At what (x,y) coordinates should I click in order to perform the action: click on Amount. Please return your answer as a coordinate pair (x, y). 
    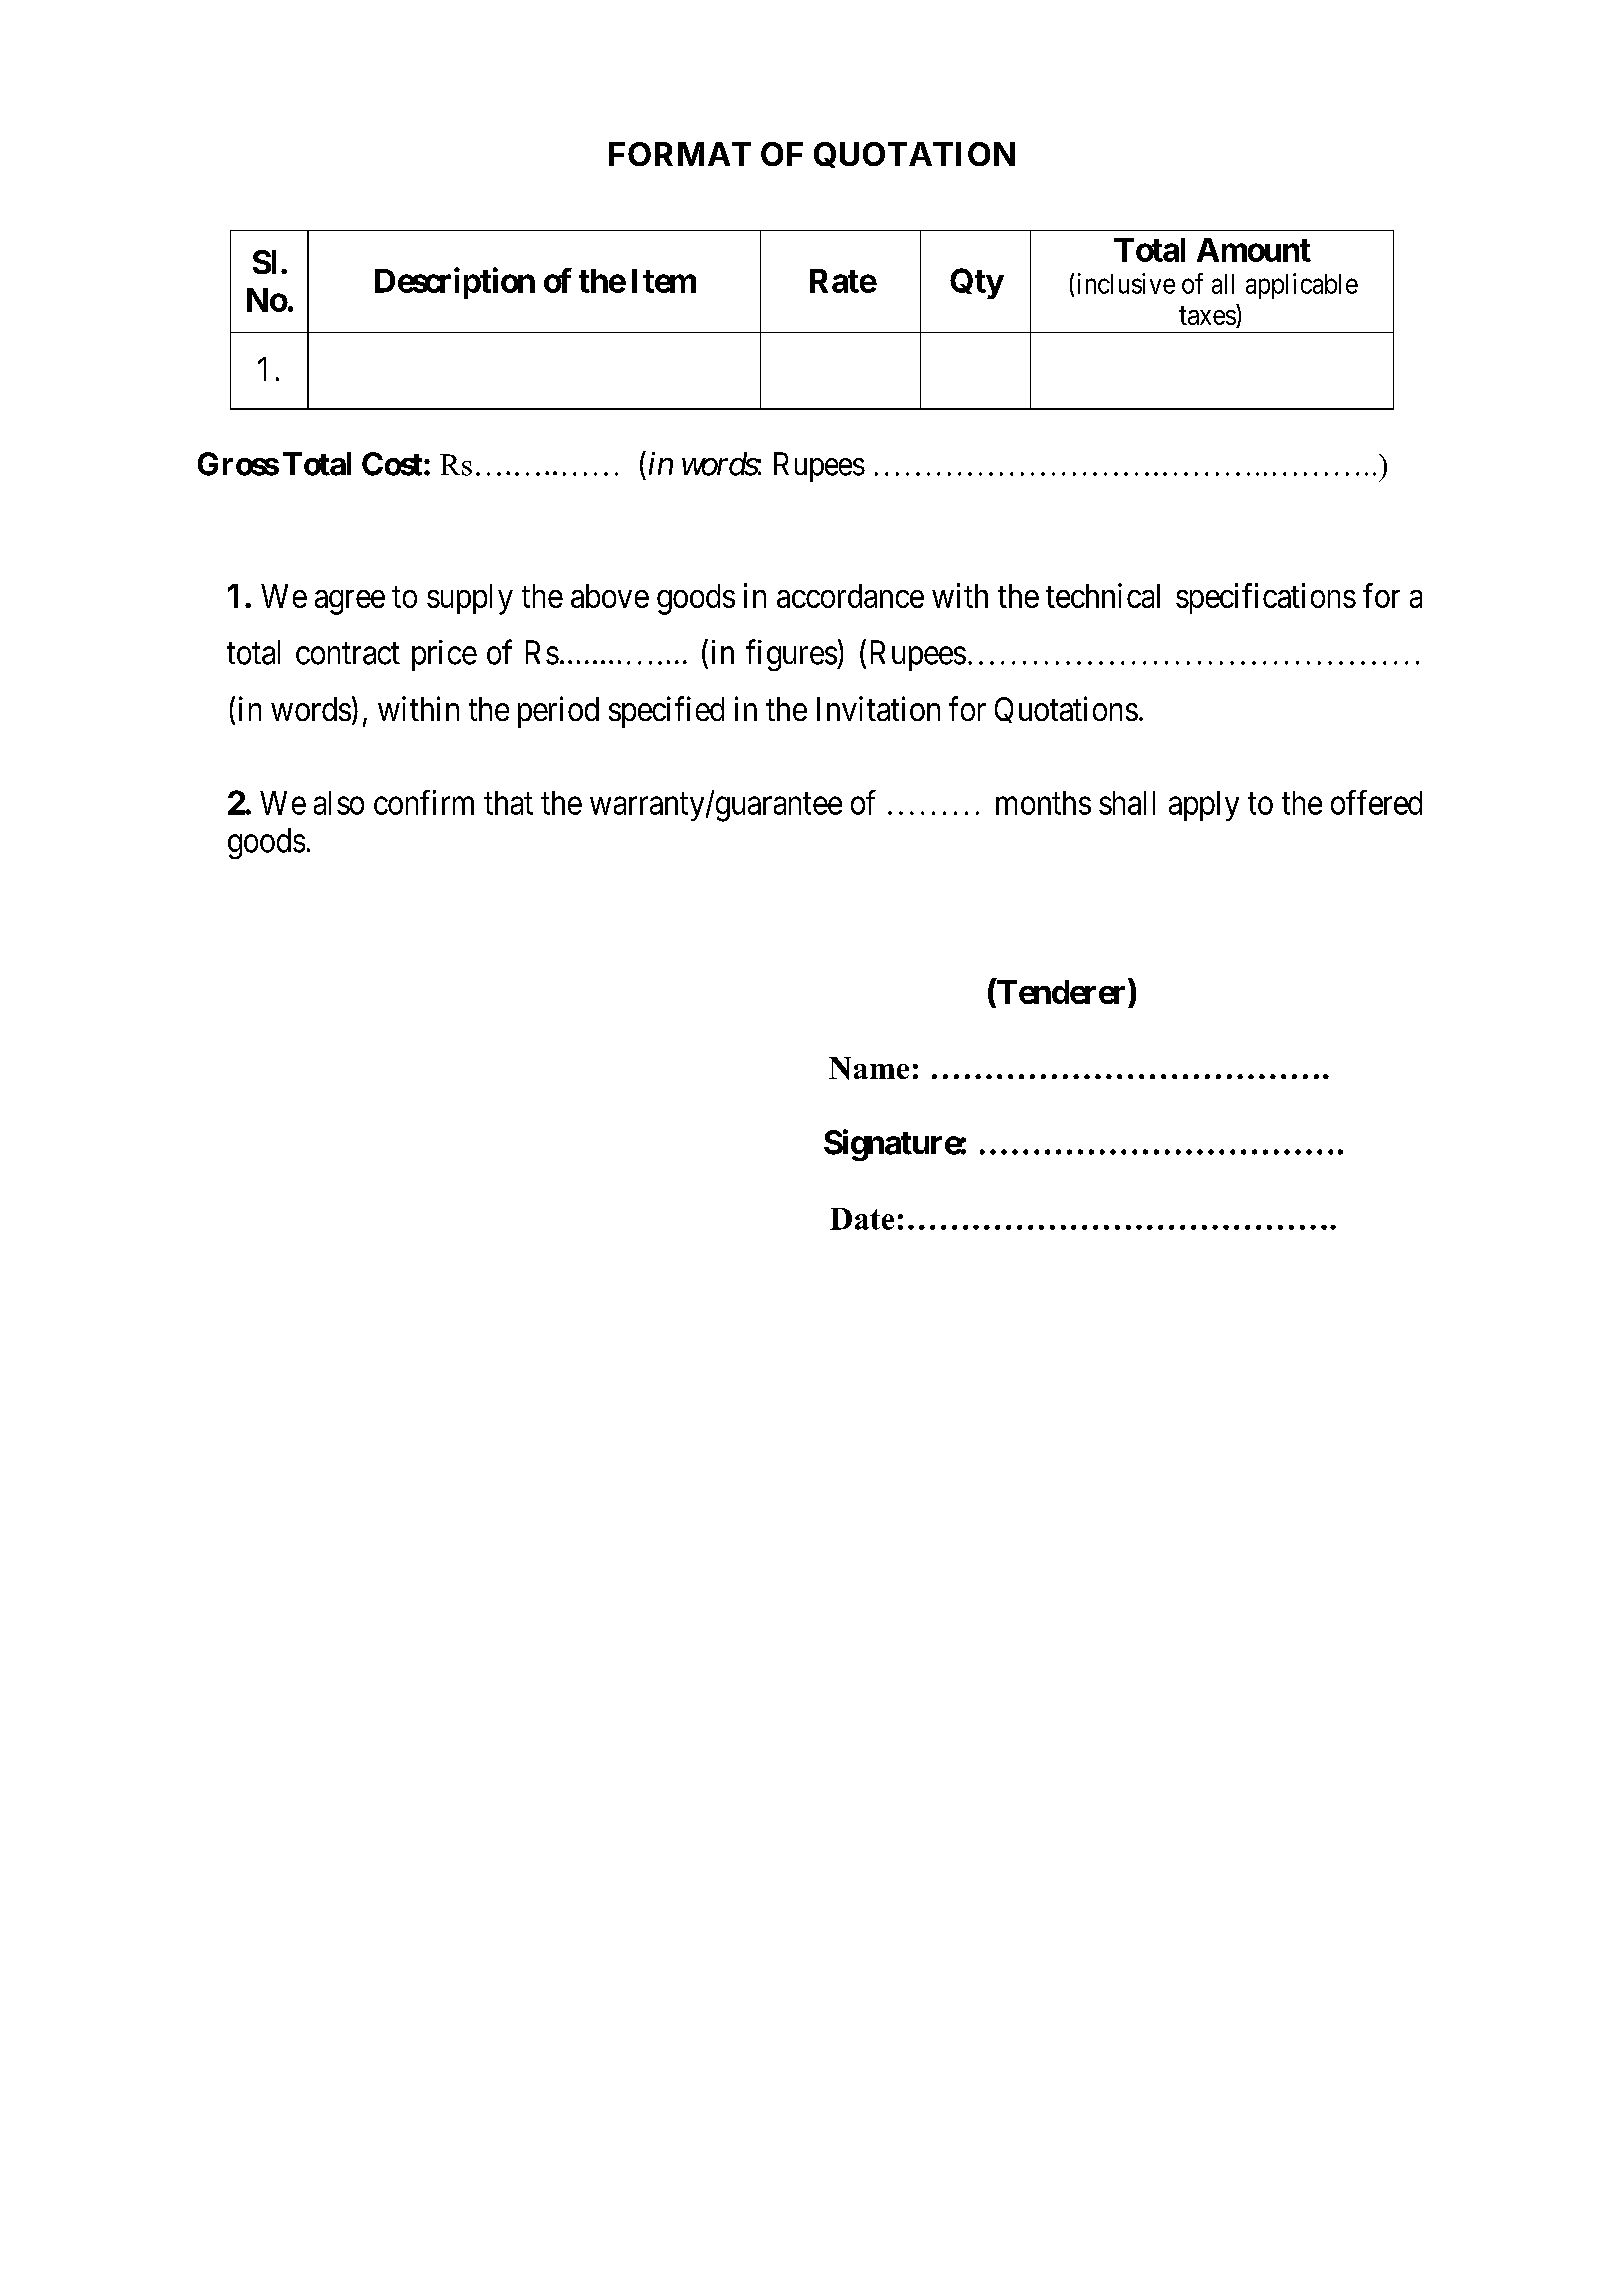
    Looking at the image, I should click on (1254, 250).
